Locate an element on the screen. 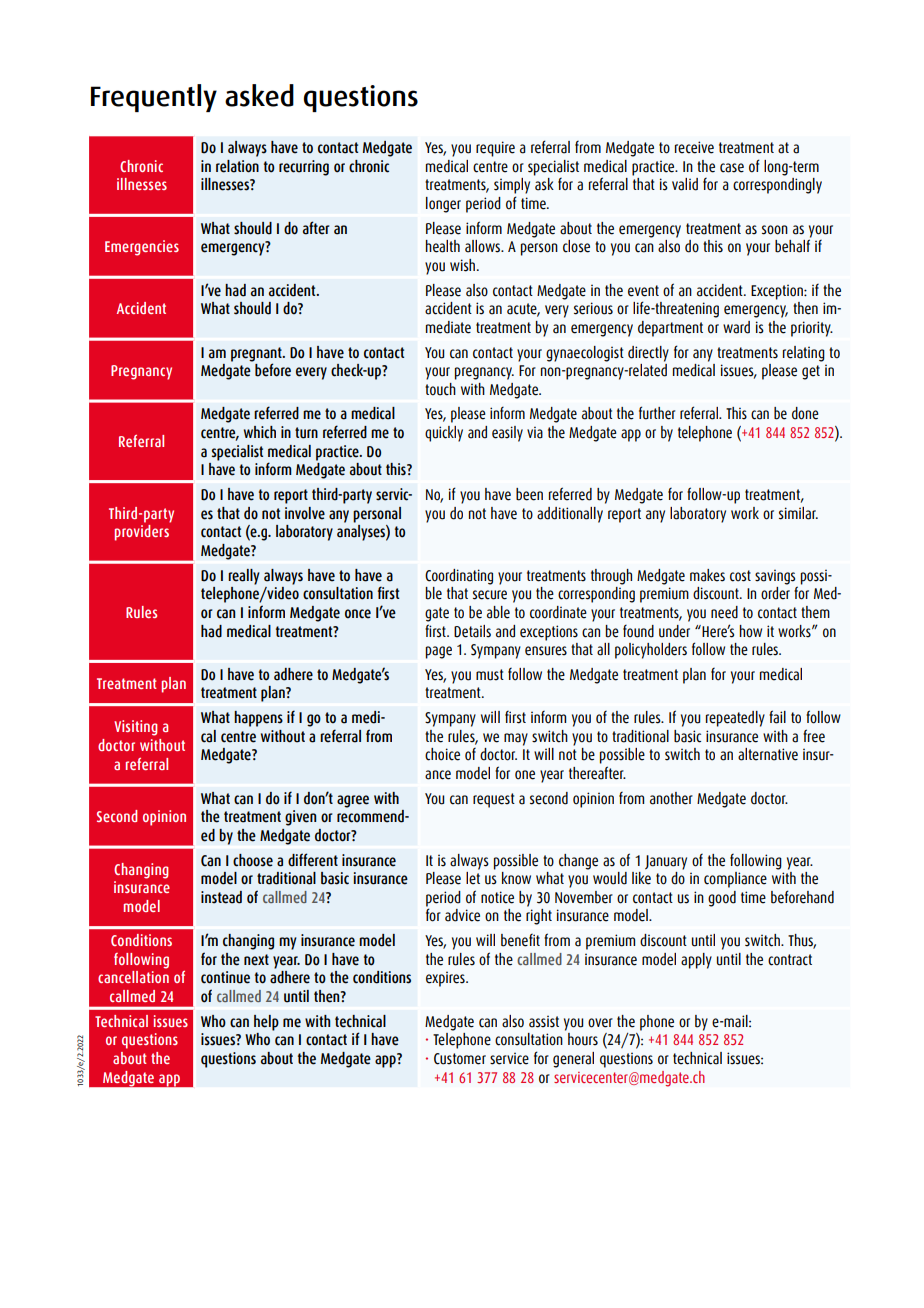  may is located at coordinates (516, 739).
